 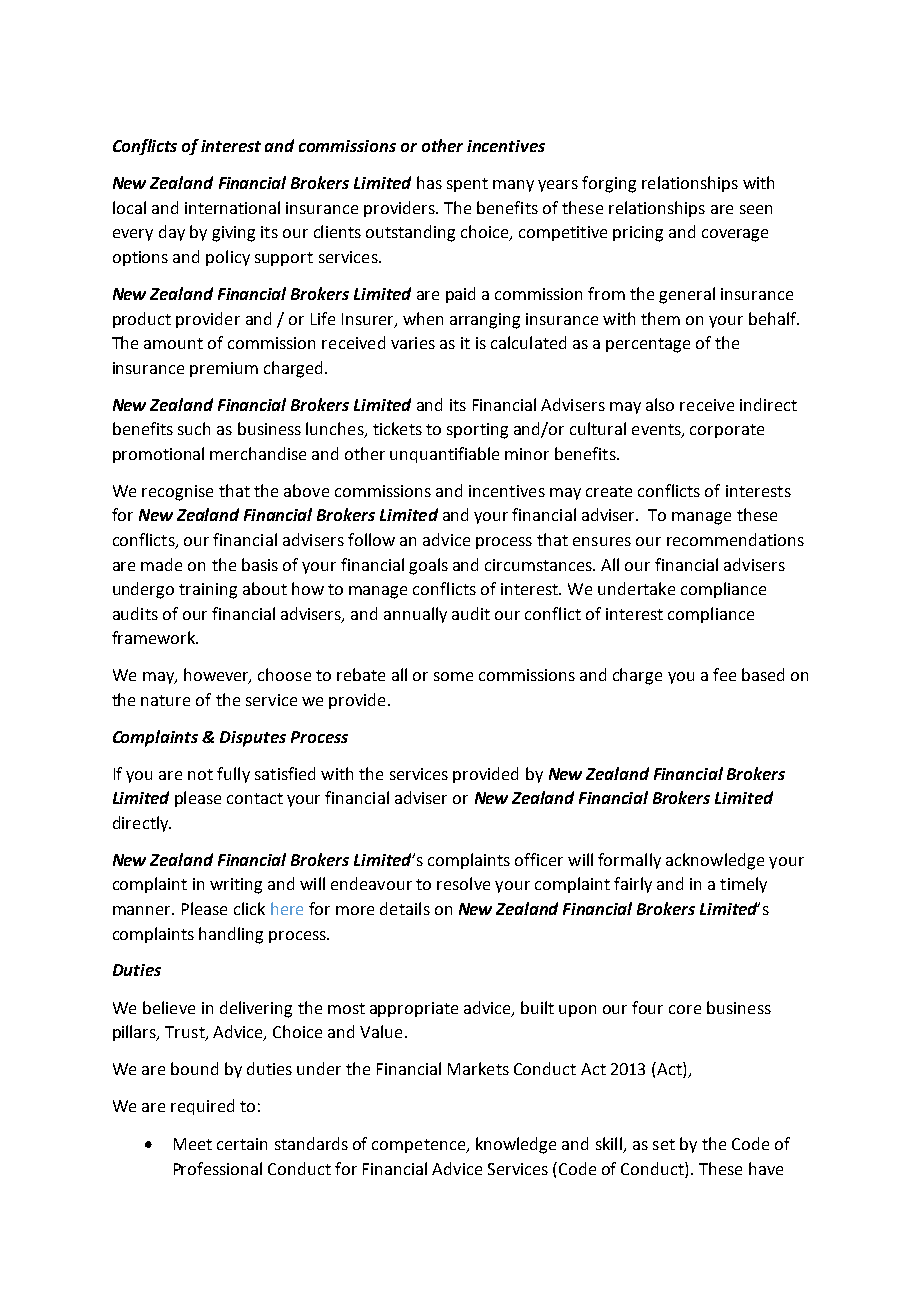 I want to click on Meet, so click(x=193, y=1144).
